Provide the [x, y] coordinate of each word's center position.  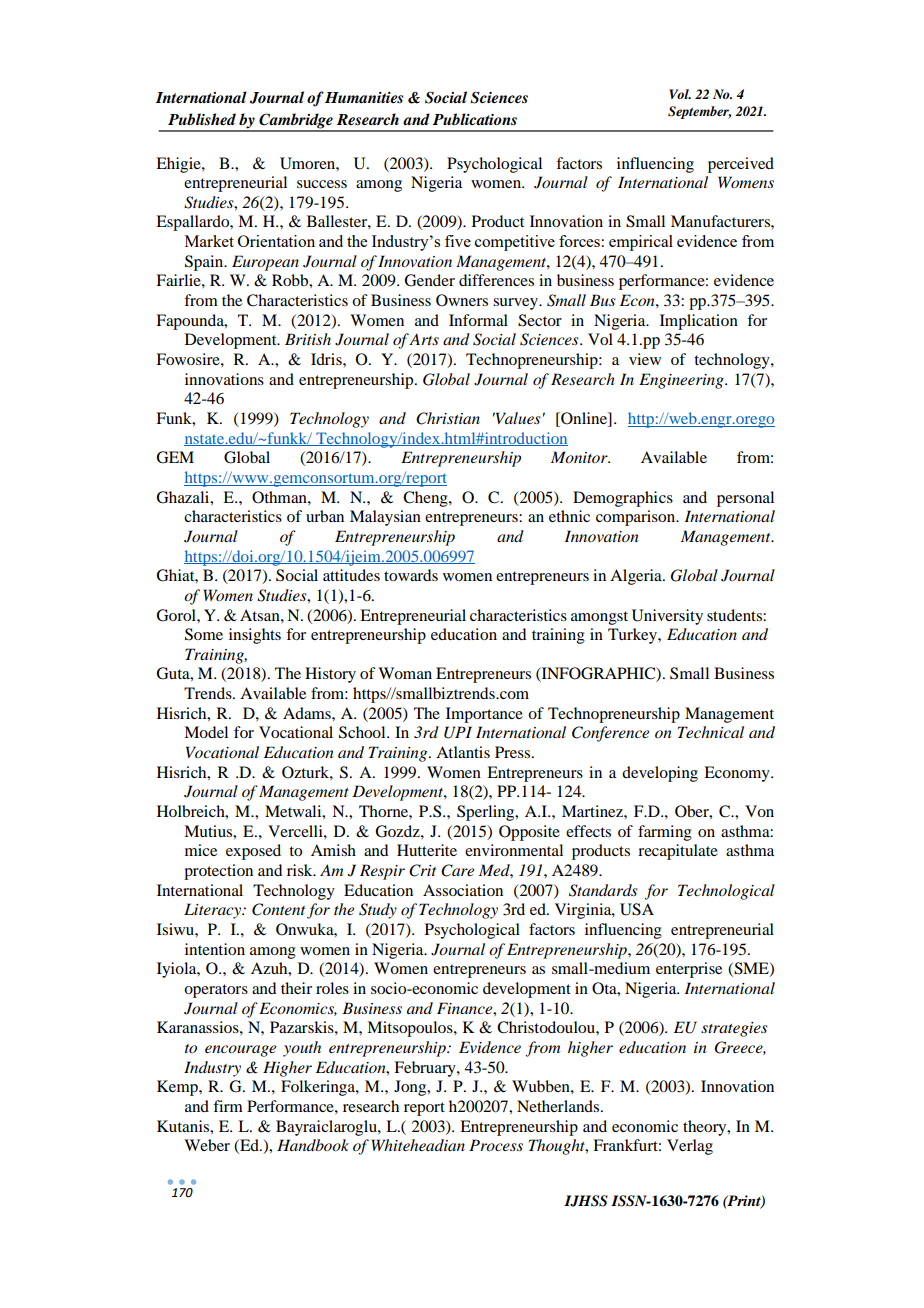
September [699, 112]
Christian [448, 418]
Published [202, 119]
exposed [253, 852]
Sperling [487, 813]
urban [325, 516]
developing [660, 774]
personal [745, 499]
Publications [475, 119]
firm [228, 1106]
